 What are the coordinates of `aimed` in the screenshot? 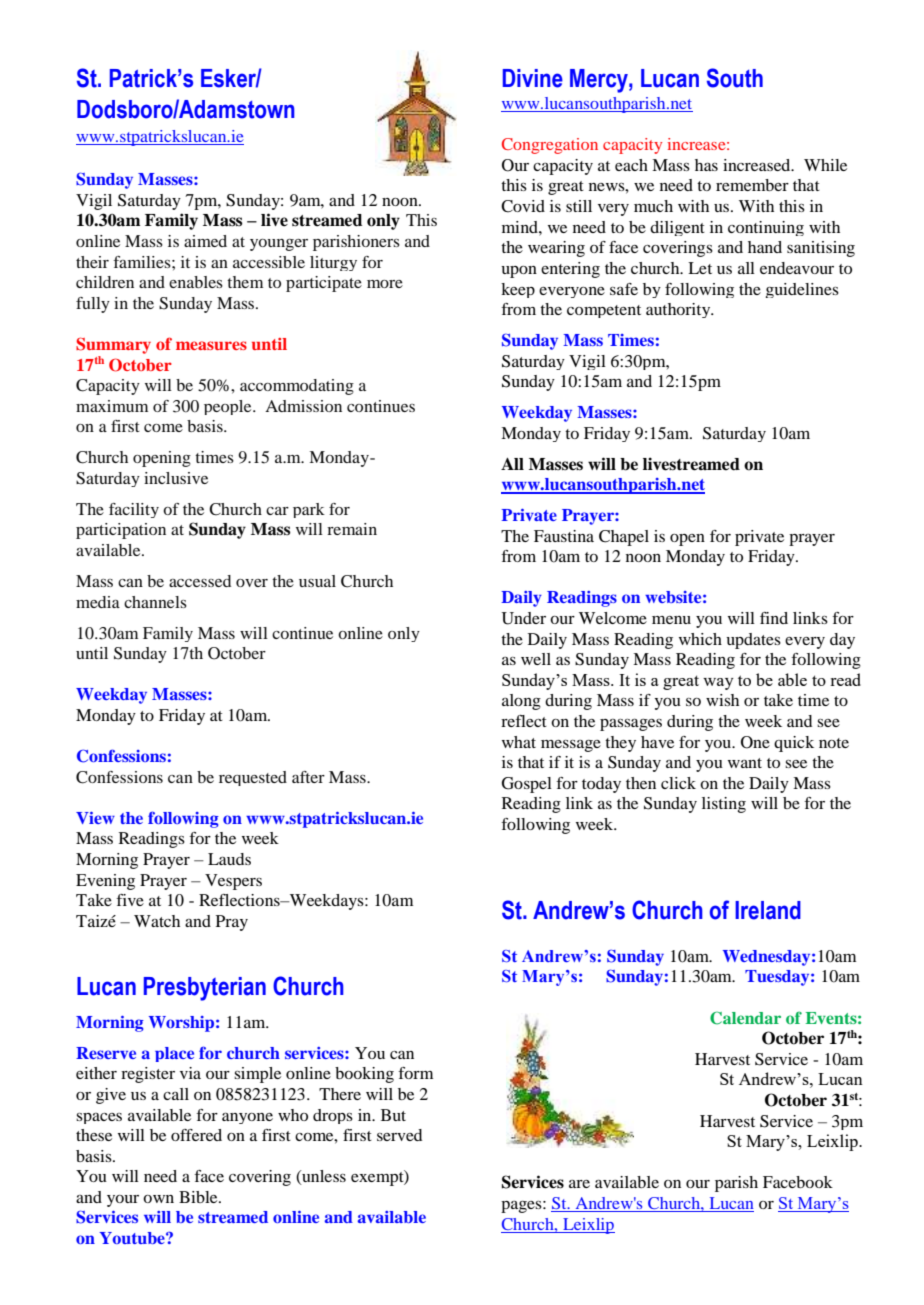 It's located at (205, 241).
